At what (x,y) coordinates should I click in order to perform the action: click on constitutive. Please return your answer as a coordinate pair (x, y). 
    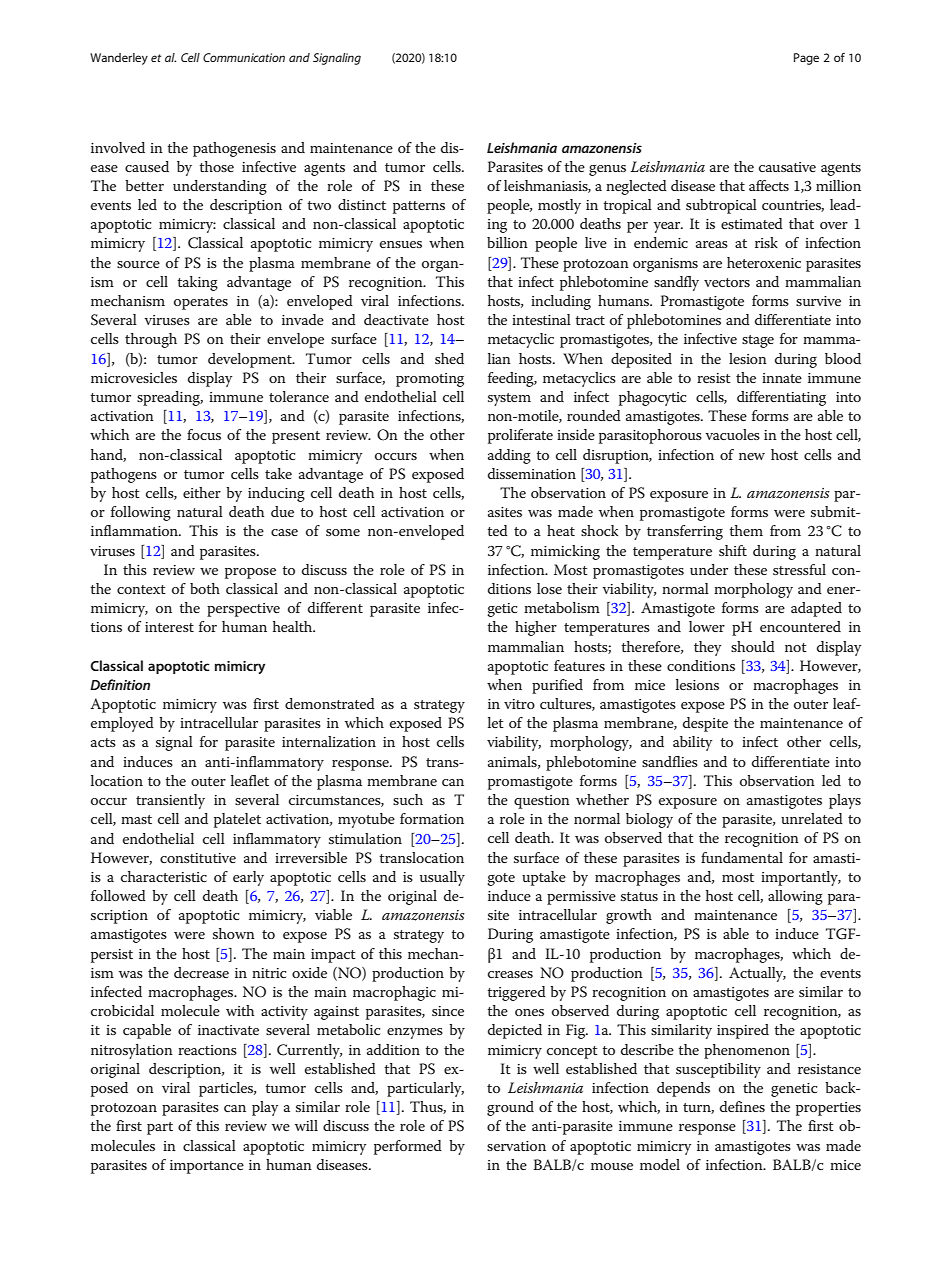
    Looking at the image, I should click on (198, 858).
